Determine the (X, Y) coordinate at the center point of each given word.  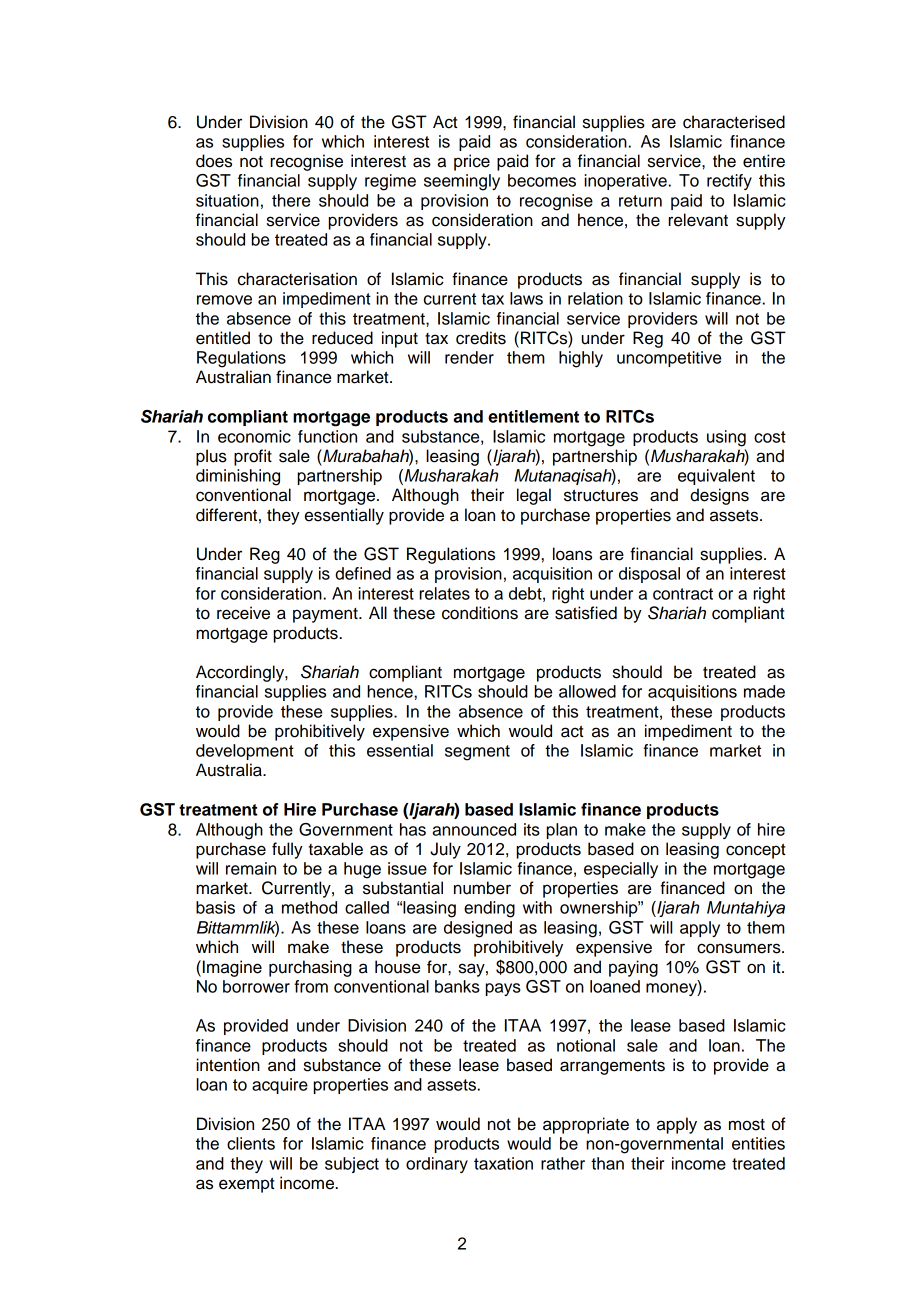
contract (683, 594)
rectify (729, 182)
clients (251, 1143)
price (472, 162)
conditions (480, 613)
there (291, 200)
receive (243, 613)
